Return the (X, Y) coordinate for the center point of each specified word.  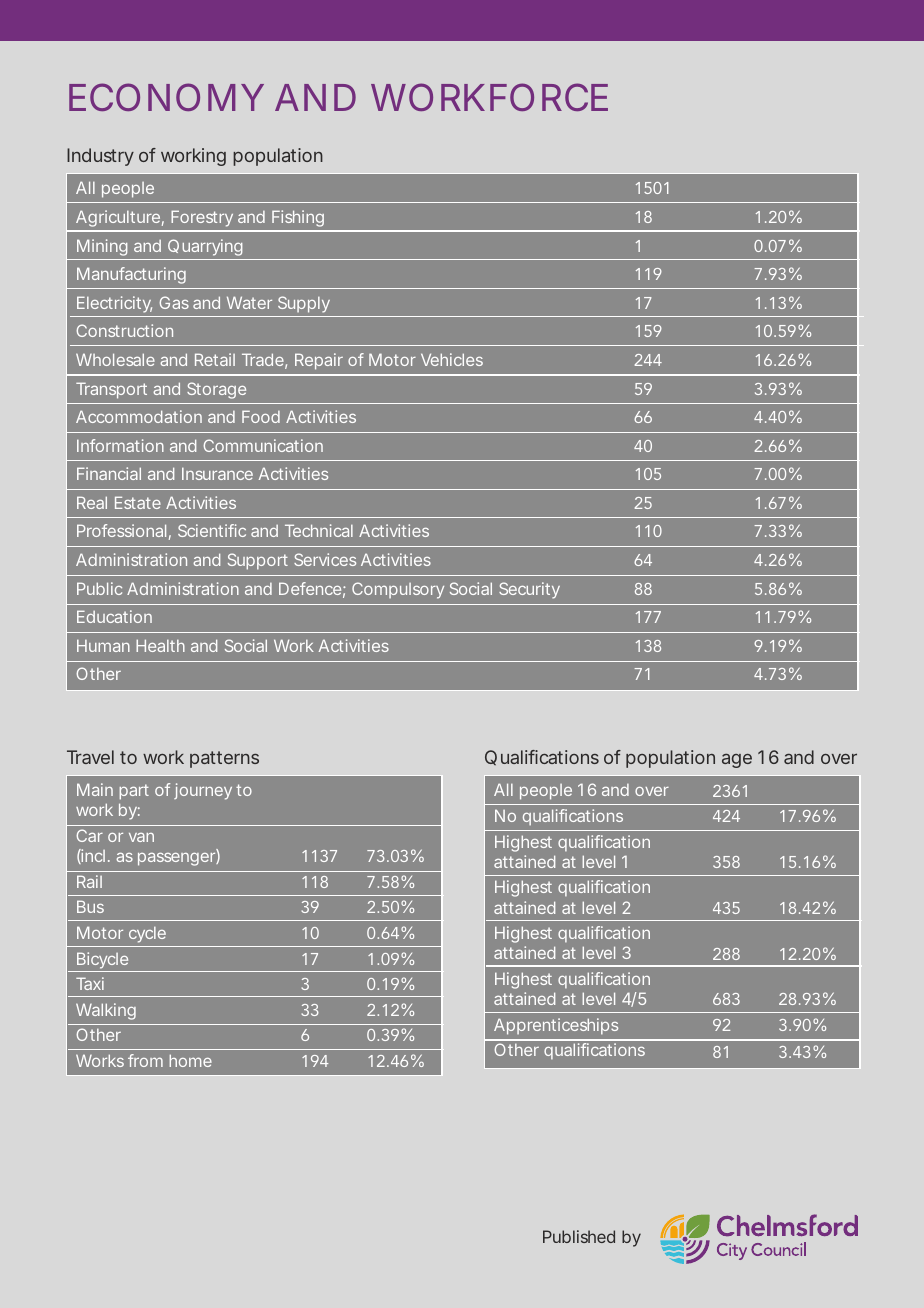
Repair (319, 361)
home (190, 1060)
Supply (304, 304)
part (134, 792)
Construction (124, 330)
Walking (106, 1011)
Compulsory (398, 590)
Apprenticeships (556, 1026)
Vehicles (452, 359)
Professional (121, 530)
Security (529, 590)
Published (579, 1236)
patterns (224, 759)
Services (325, 559)
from (145, 1060)
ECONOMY (166, 97)
